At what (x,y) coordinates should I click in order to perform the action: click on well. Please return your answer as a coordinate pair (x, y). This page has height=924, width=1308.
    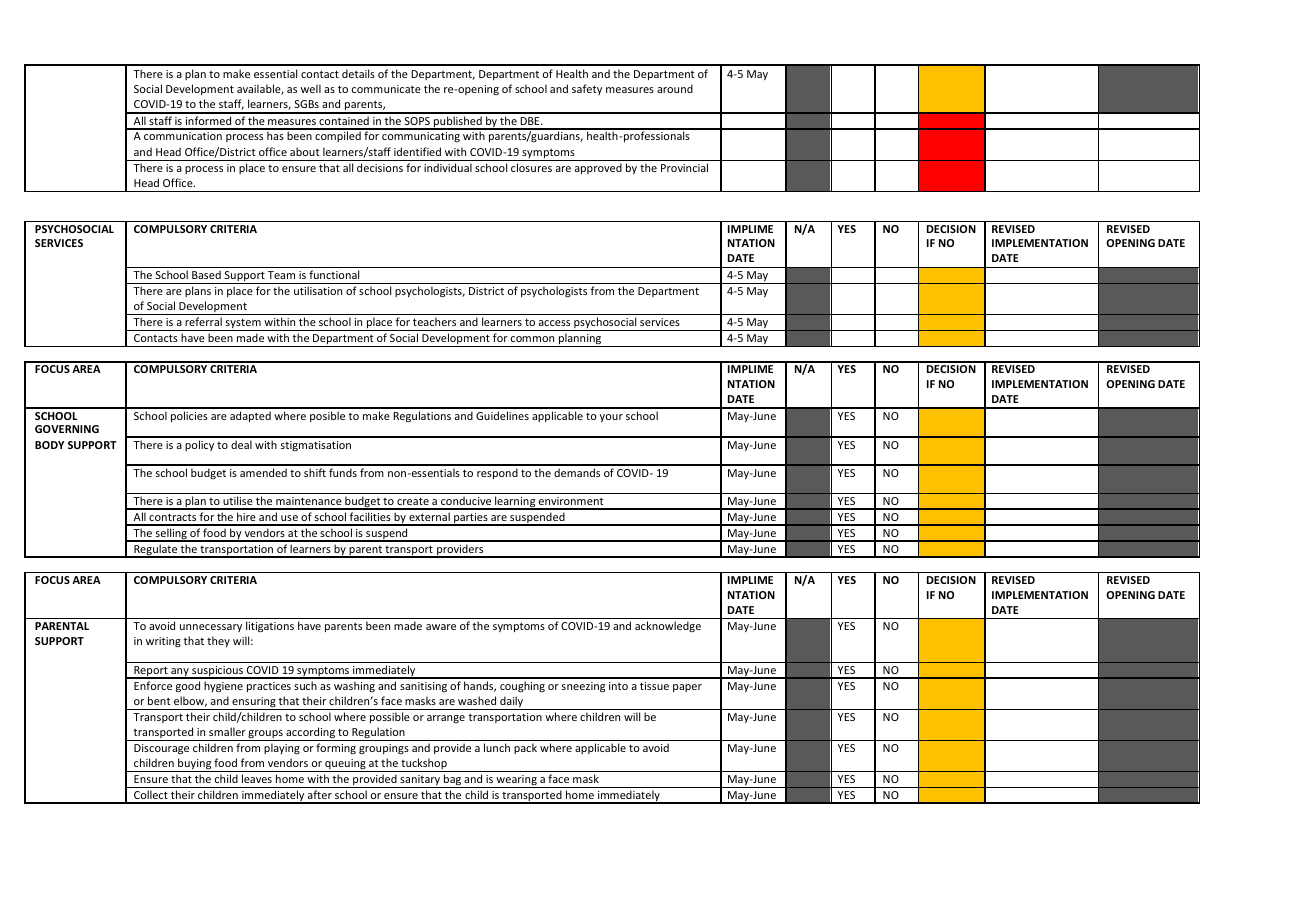
    Looking at the image, I should click on (311, 88).
